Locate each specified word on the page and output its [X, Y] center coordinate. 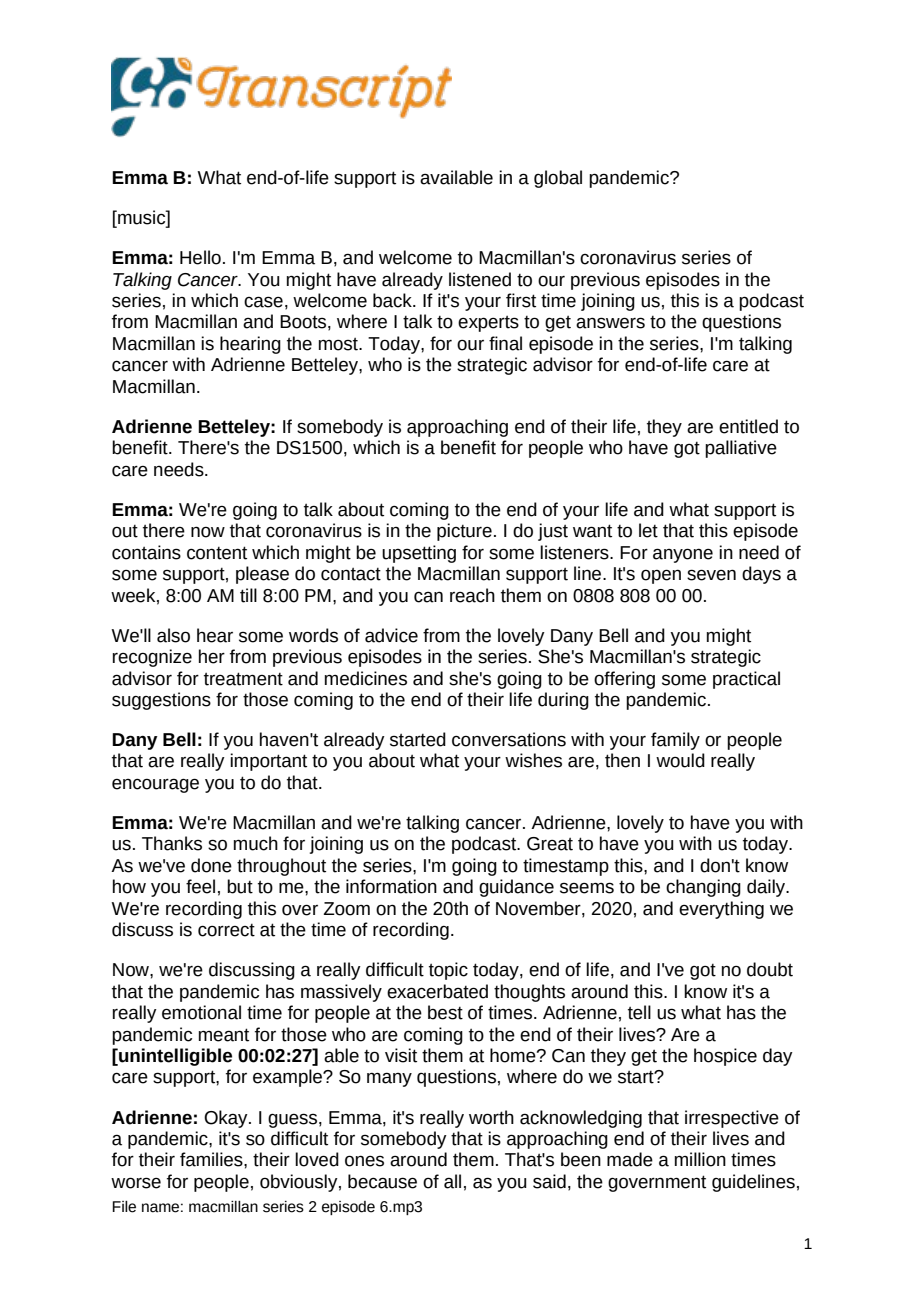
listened [480, 279]
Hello [200, 257]
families [212, 1159]
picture [464, 532]
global [558, 179]
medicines [366, 678]
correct [226, 930]
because [382, 1181]
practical [746, 680]
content [217, 553]
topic [448, 971]
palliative [741, 449]
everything [721, 910]
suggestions [161, 701]
